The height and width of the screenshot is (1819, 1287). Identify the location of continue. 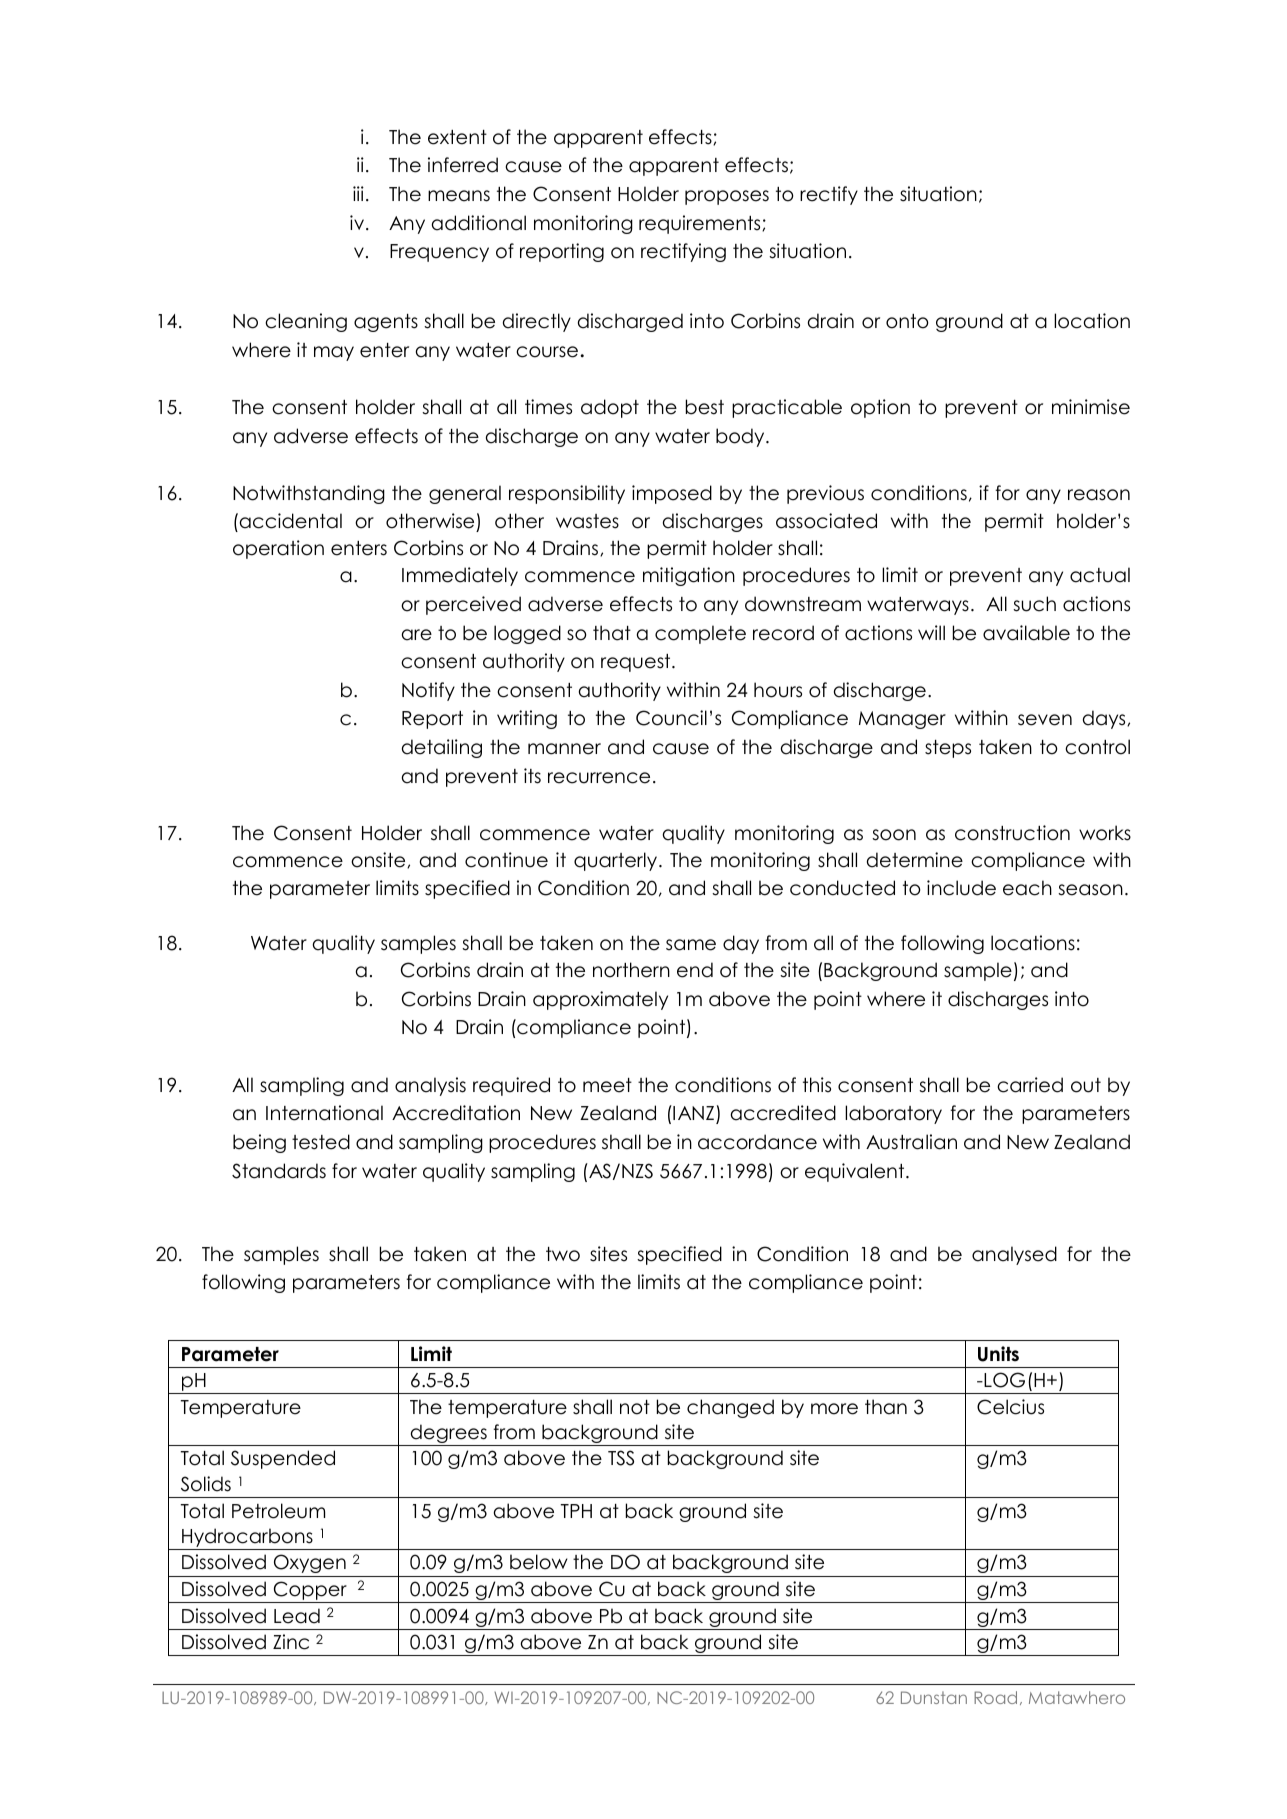
(506, 860).
